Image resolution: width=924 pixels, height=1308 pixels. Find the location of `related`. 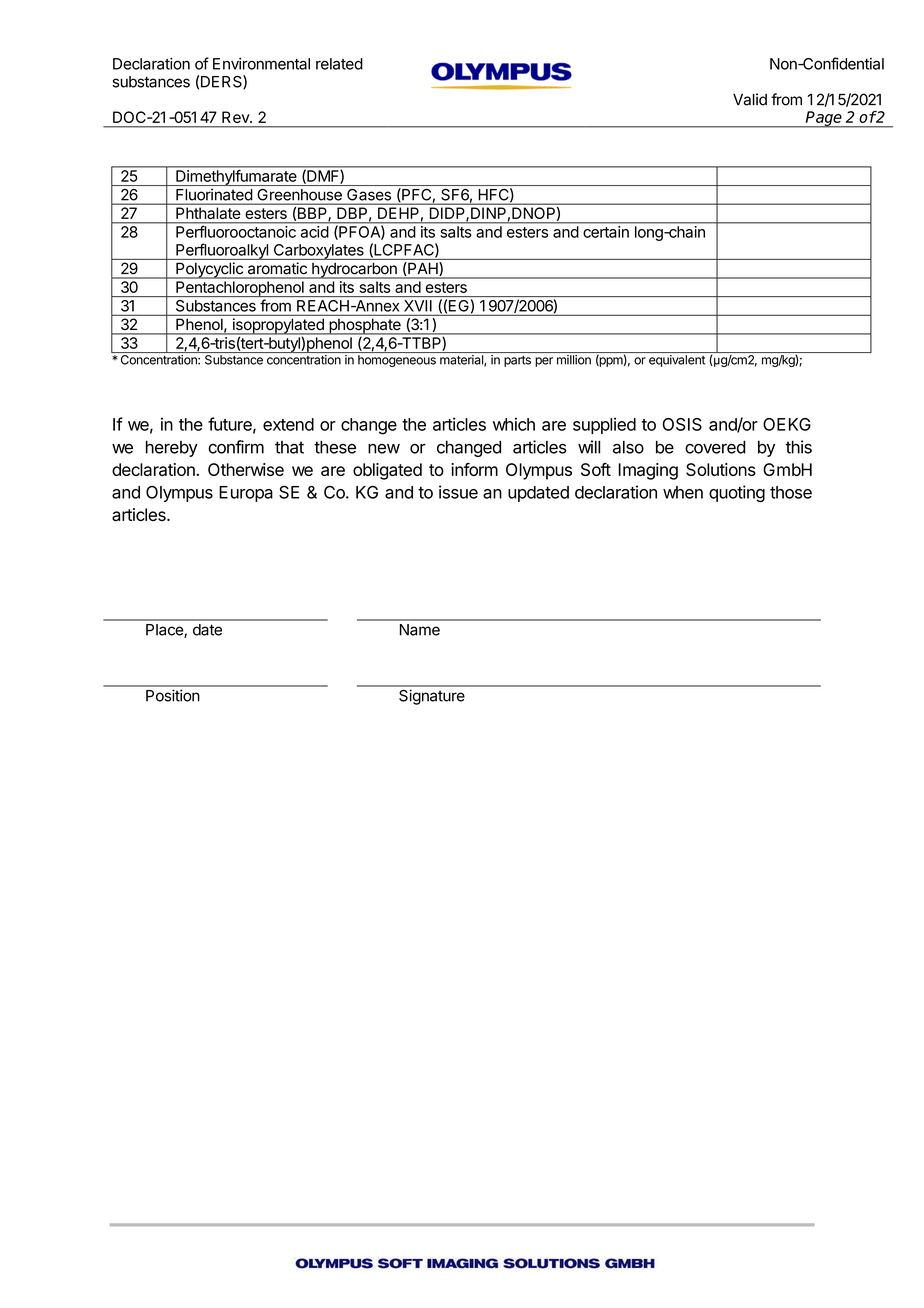

related is located at coordinates (339, 64).
